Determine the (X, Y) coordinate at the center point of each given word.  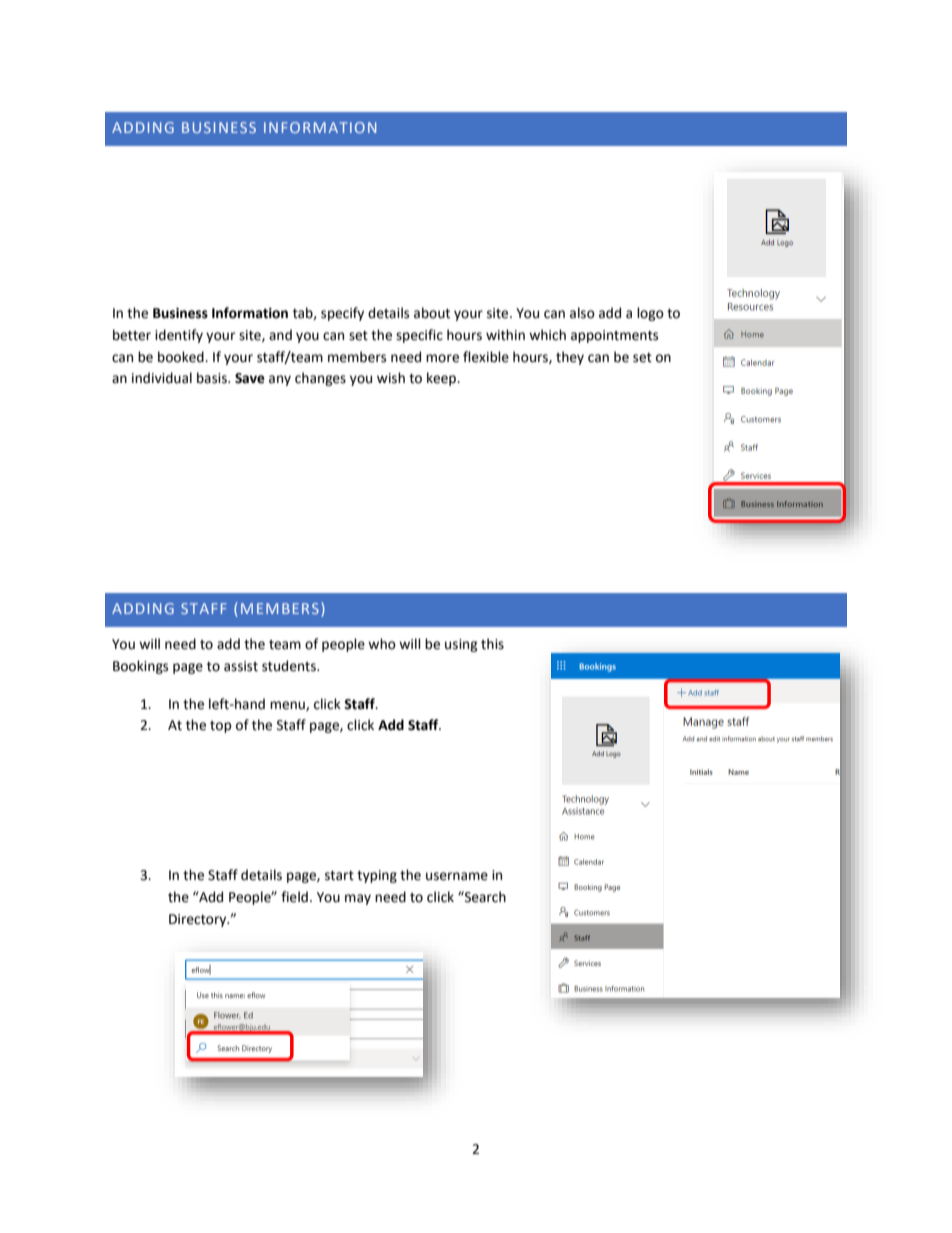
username (457, 876)
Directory (199, 920)
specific (419, 336)
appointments (614, 336)
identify (179, 336)
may (358, 899)
